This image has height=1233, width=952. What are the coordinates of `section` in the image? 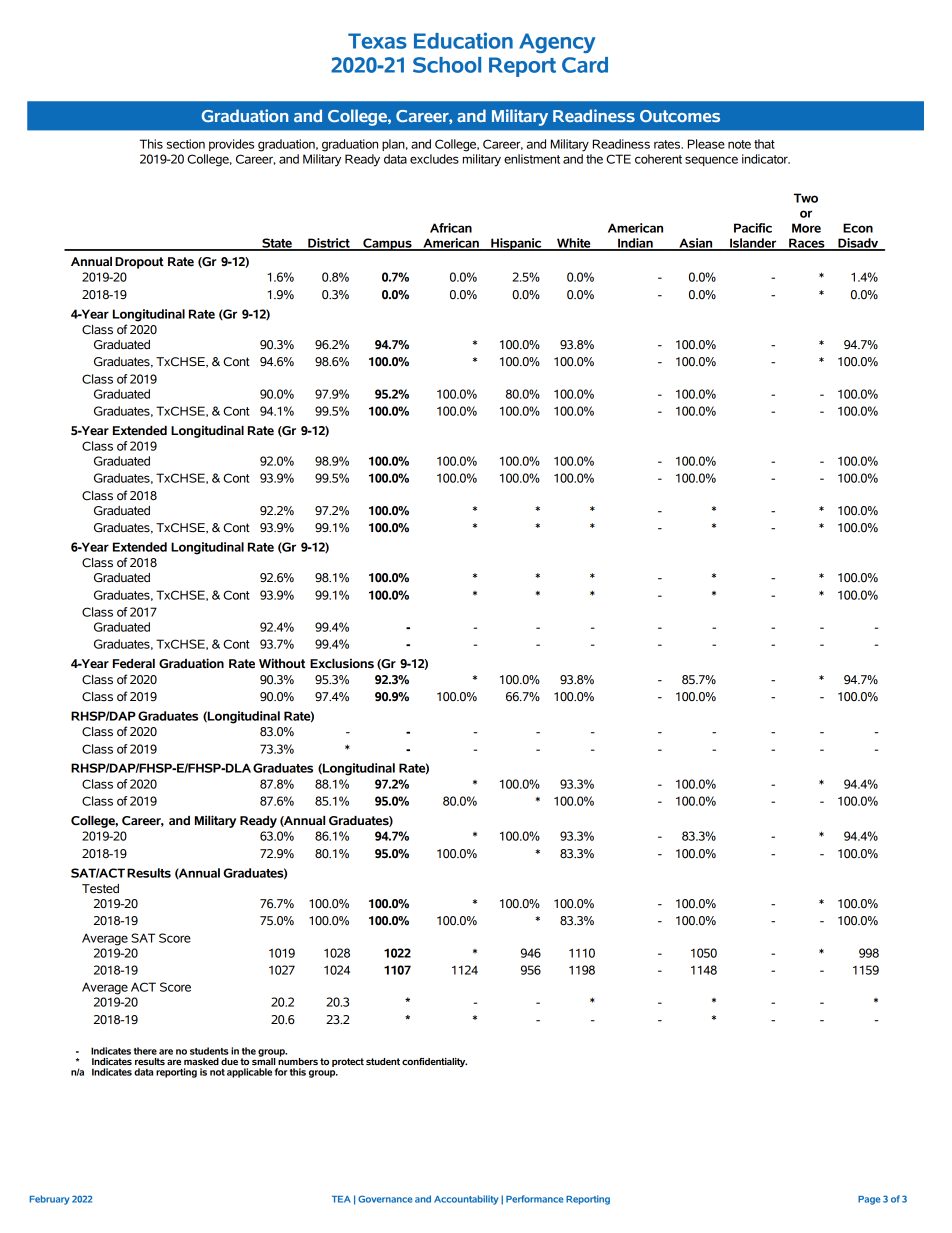 It's located at (186, 144).
